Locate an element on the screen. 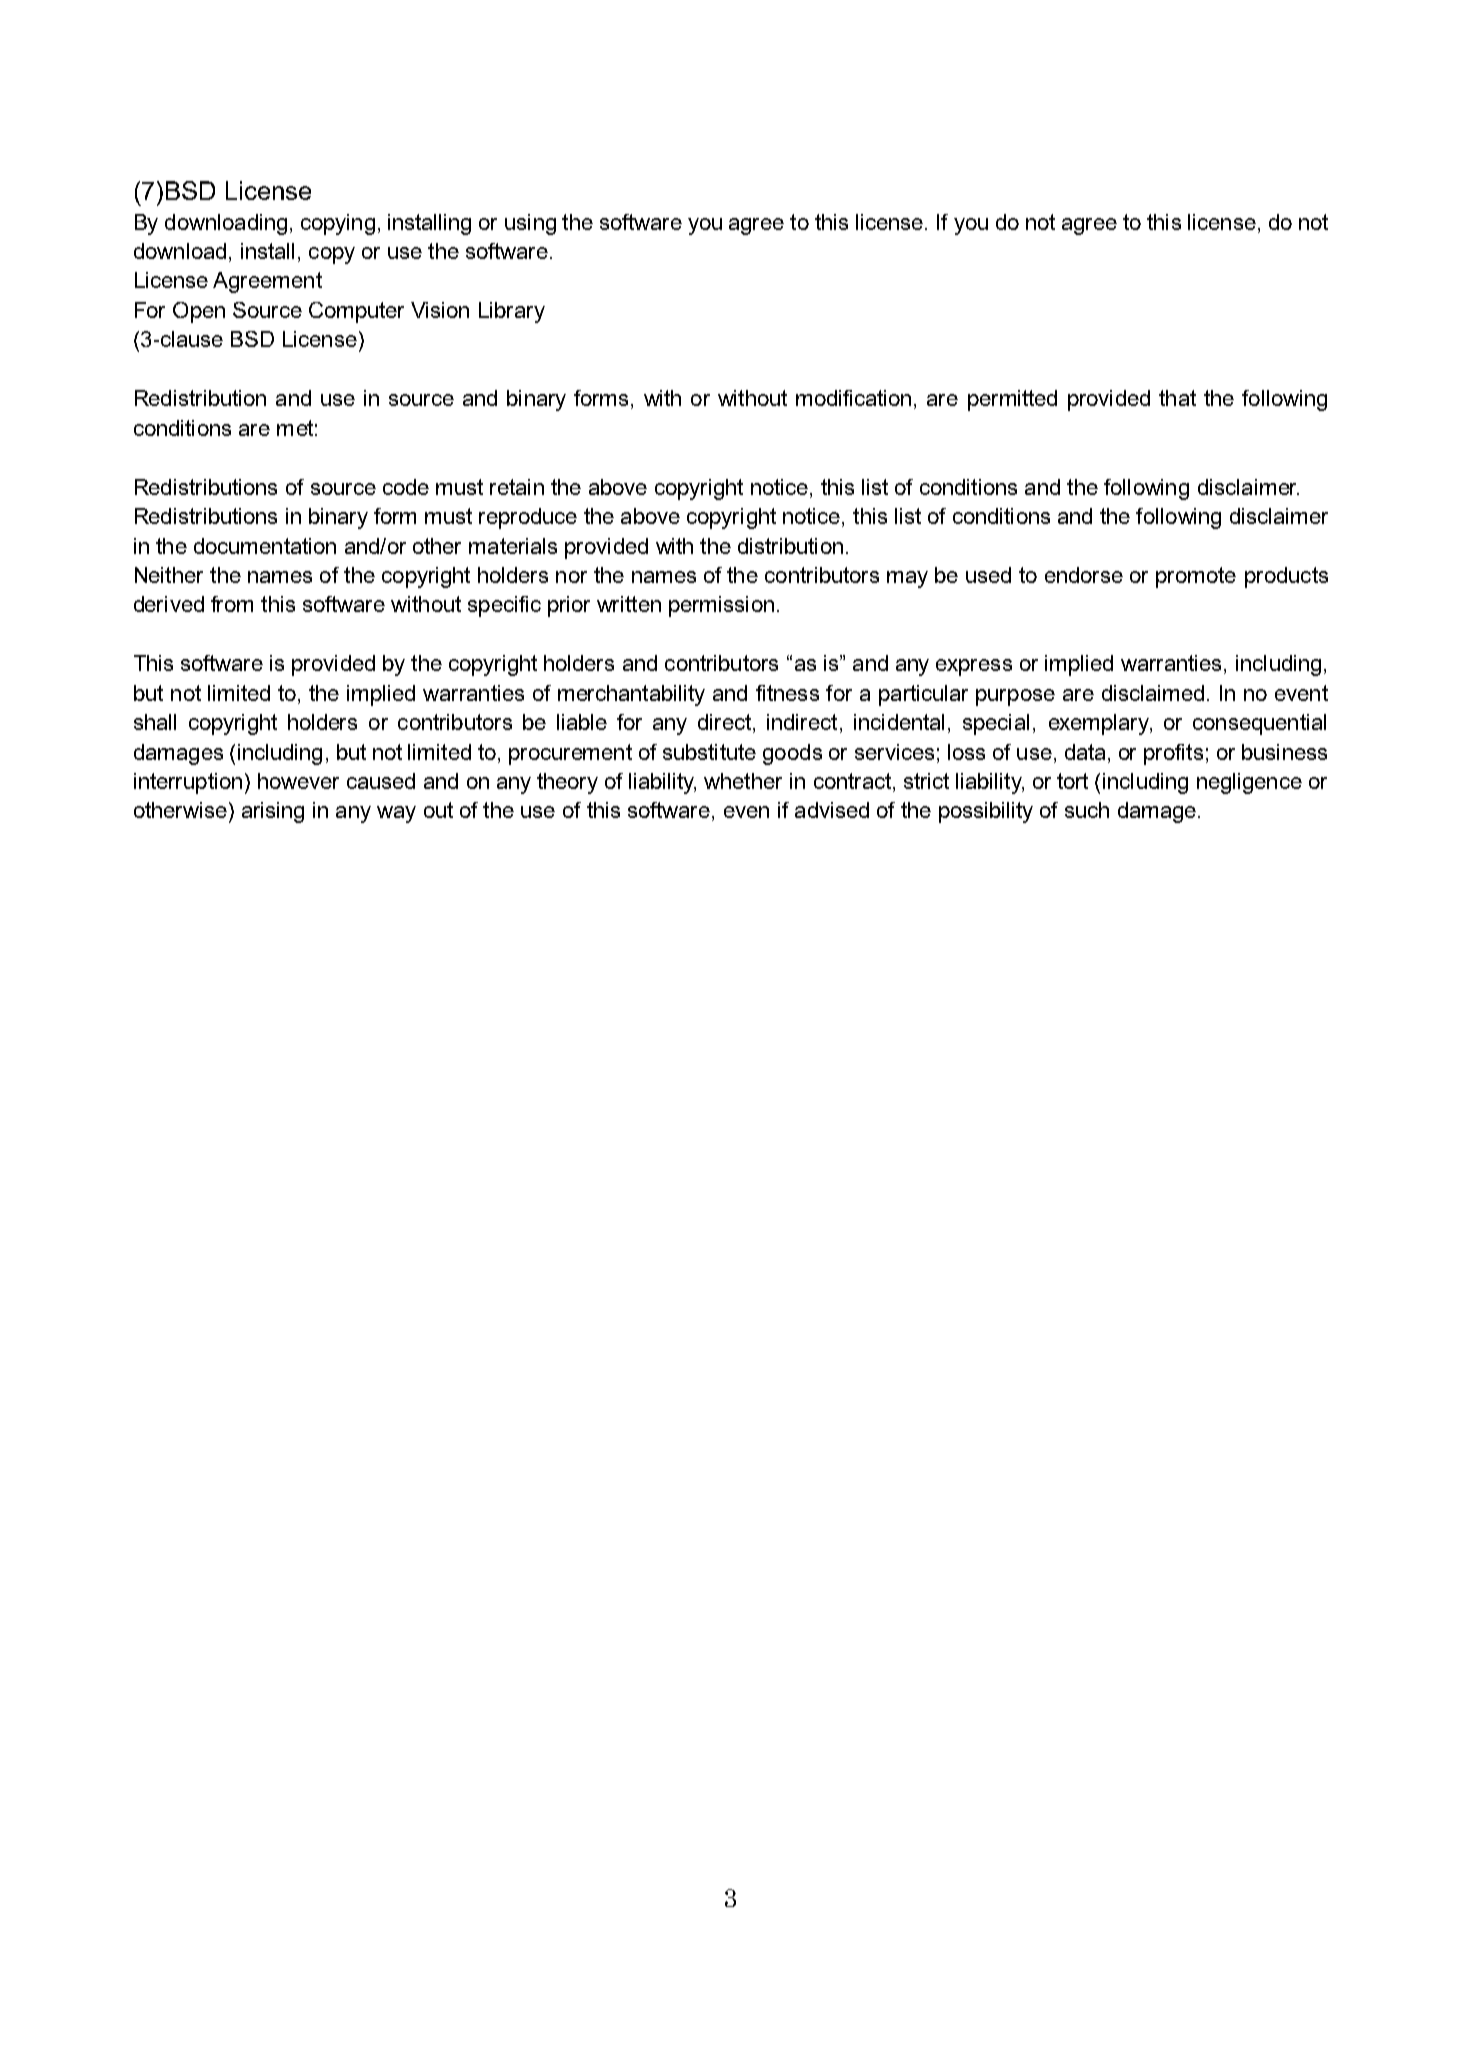  such is located at coordinates (1087, 810).
